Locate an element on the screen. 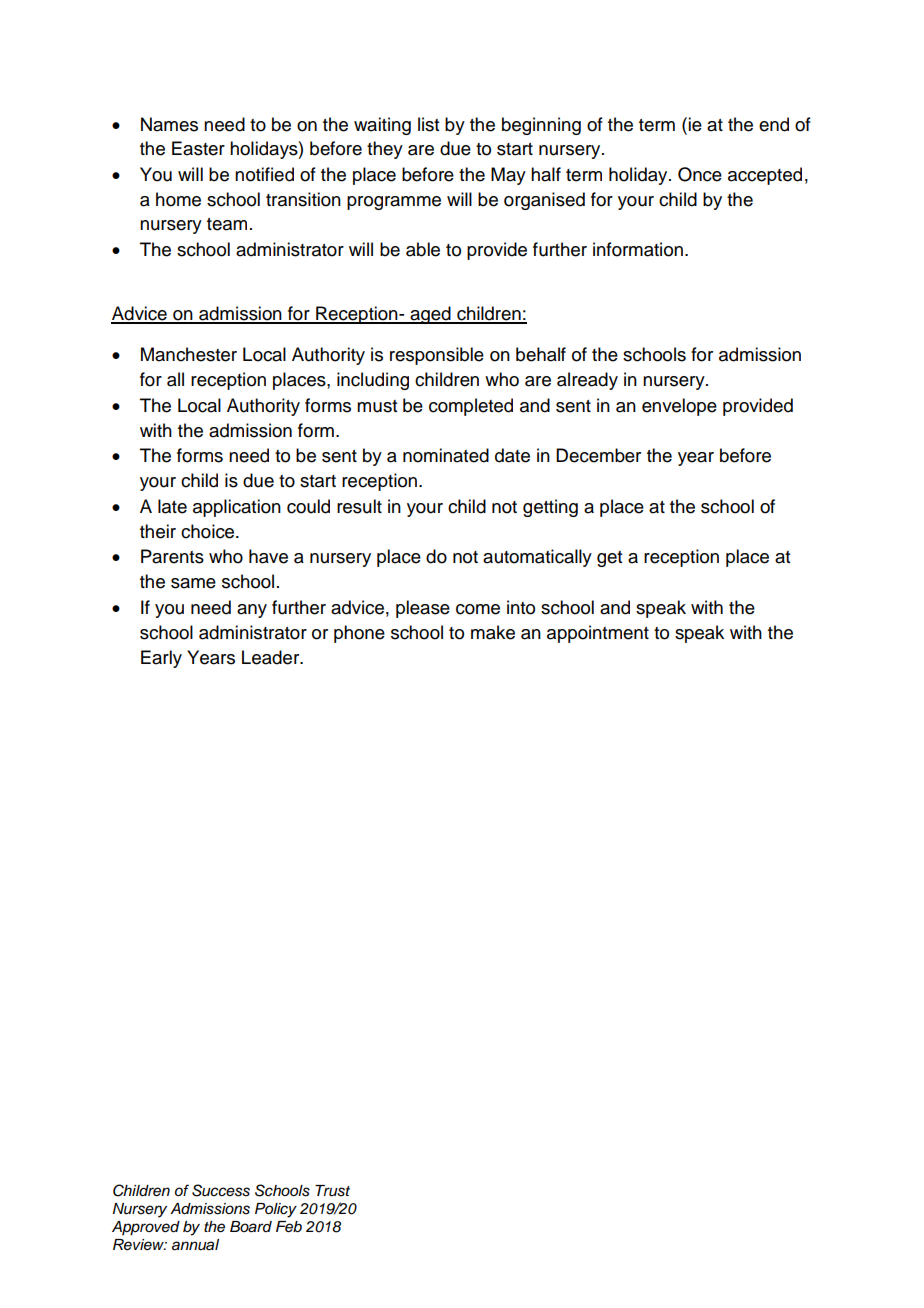  list is located at coordinates (428, 124).
